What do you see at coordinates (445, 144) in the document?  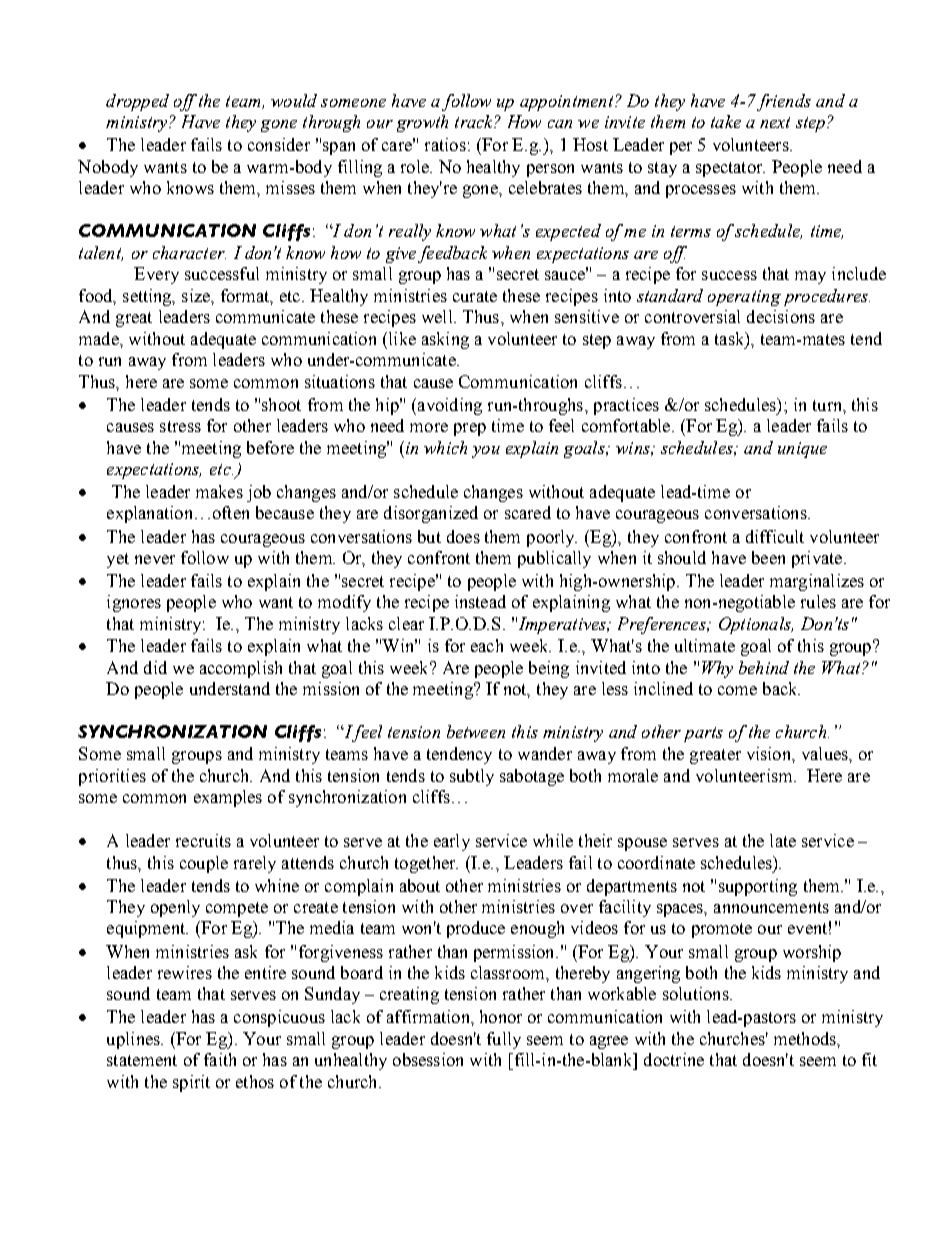 I see `ratios` at bounding box center [445, 144].
